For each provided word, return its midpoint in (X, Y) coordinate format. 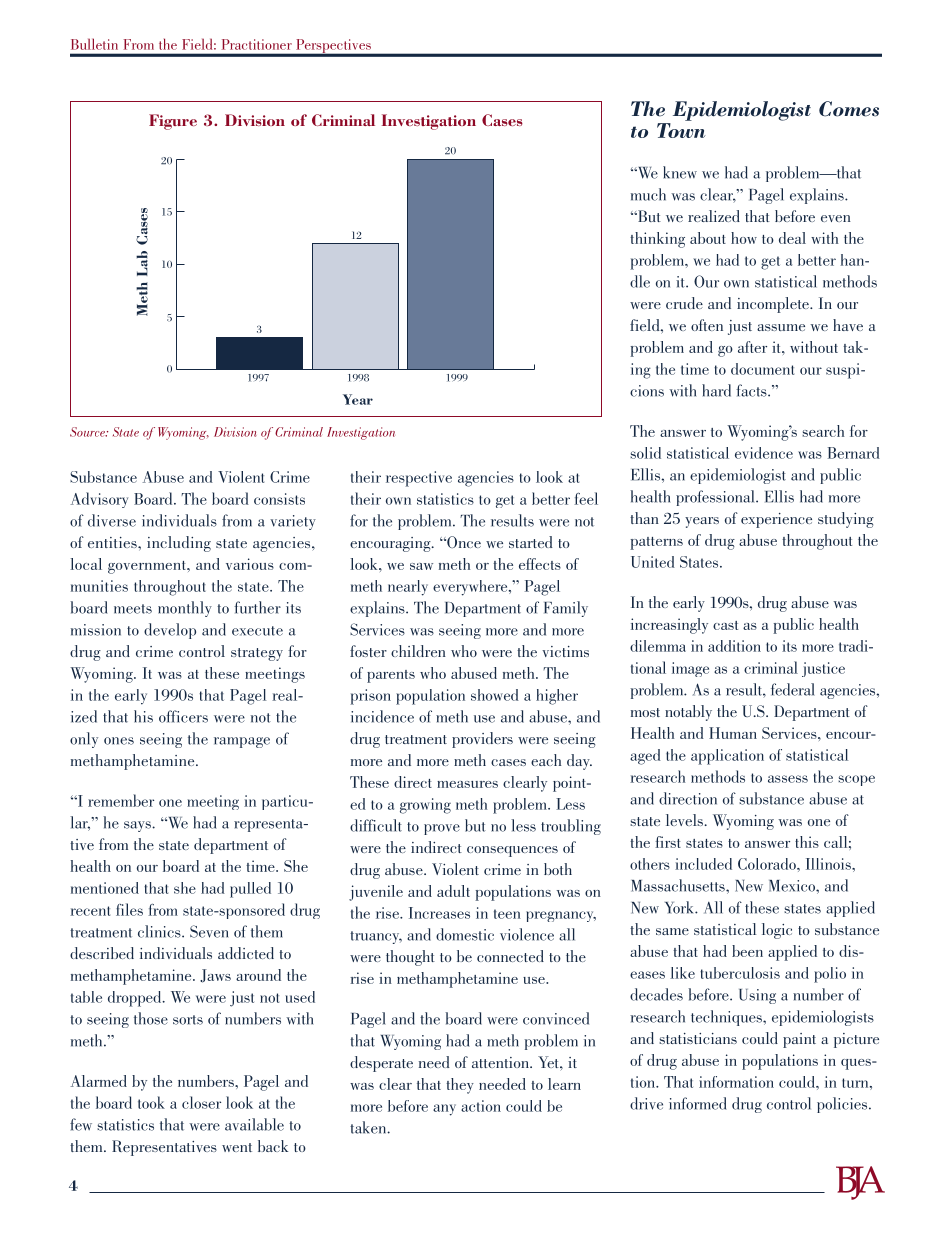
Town (681, 130)
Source (88, 432)
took (151, 1102)
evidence (764, 453)
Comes (849, 109)
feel (586, 498)
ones (119, 741)
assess (788, 779)
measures (467, 784)
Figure (173, 122)
